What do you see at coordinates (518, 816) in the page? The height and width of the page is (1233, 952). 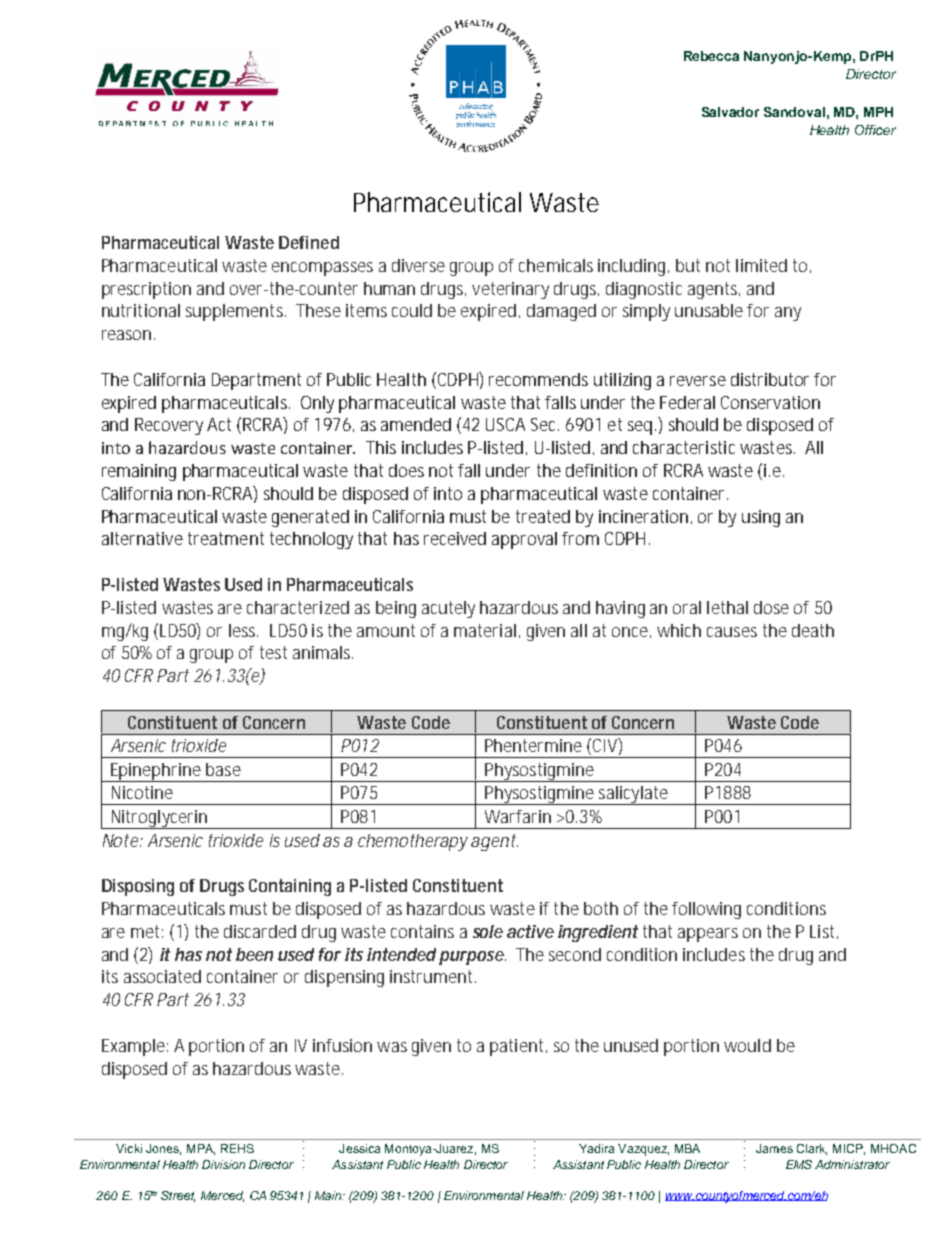 I see `Warfarin` at bounding box center [518, 816].
